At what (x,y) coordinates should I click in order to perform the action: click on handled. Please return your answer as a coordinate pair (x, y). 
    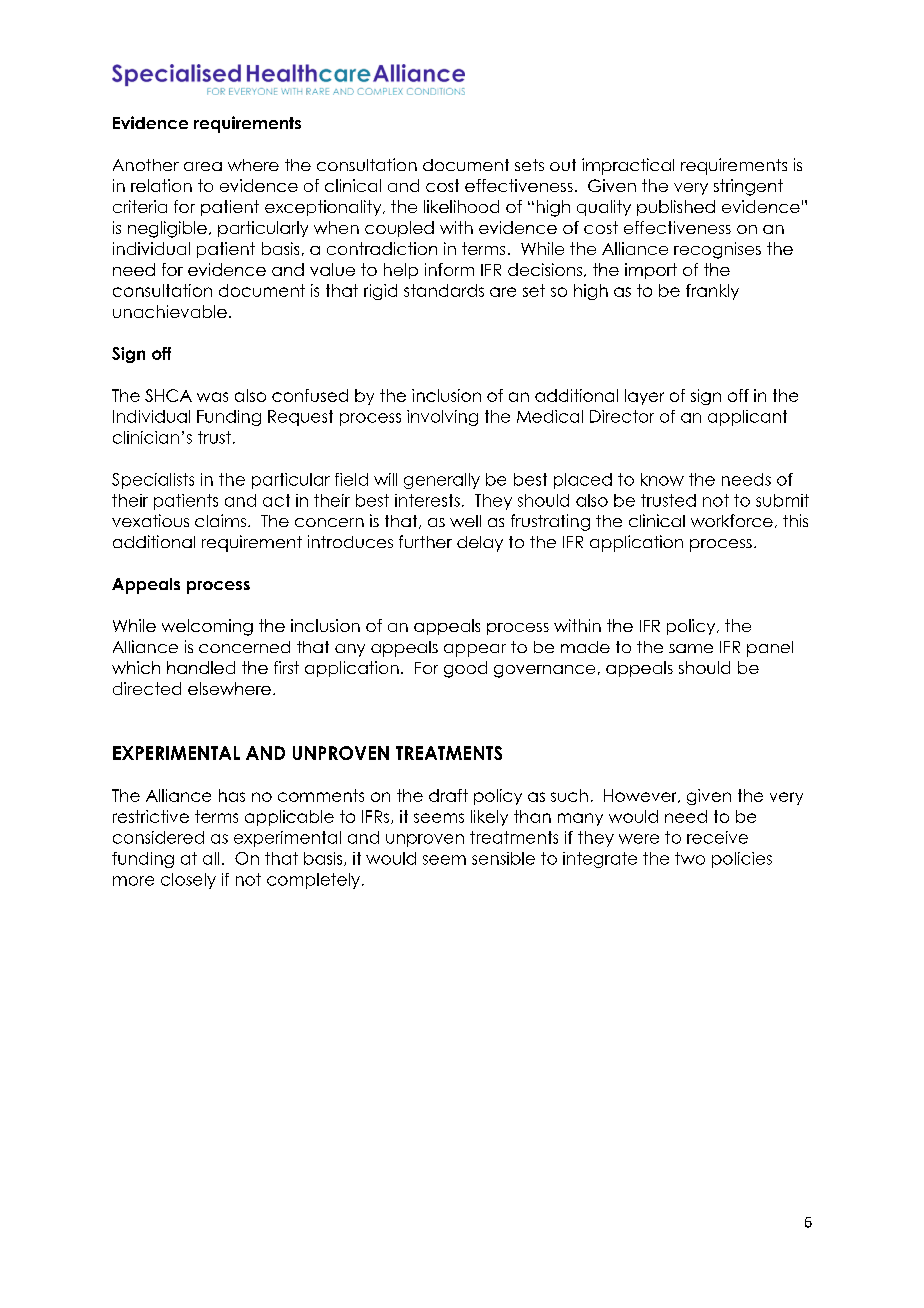
    Looking at the image, I should click on (201, 667).
